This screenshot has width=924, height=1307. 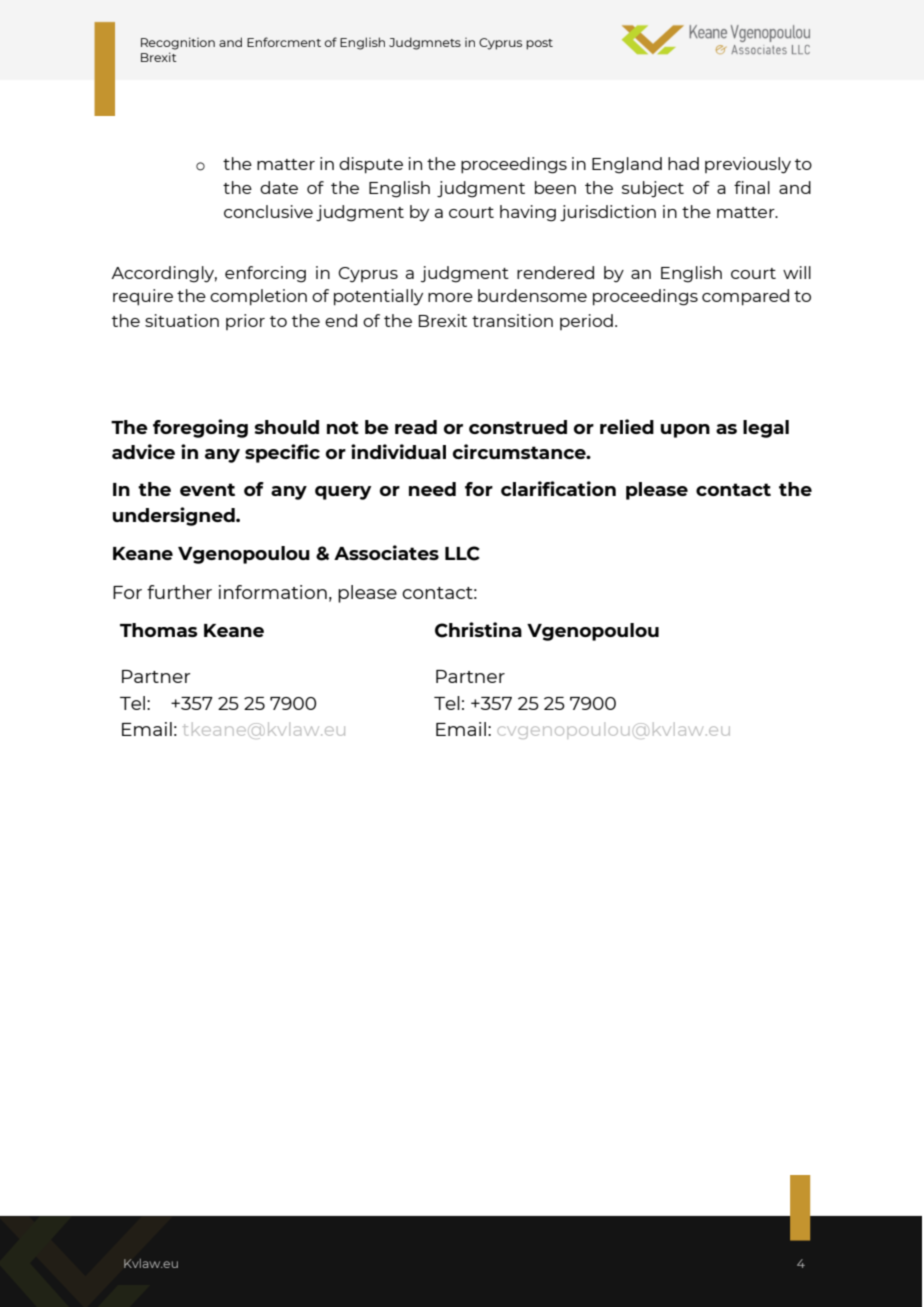 What do you see at coordinates (528, 213) in the screenshot?
I see `having` at bounding box center [528, 213].
